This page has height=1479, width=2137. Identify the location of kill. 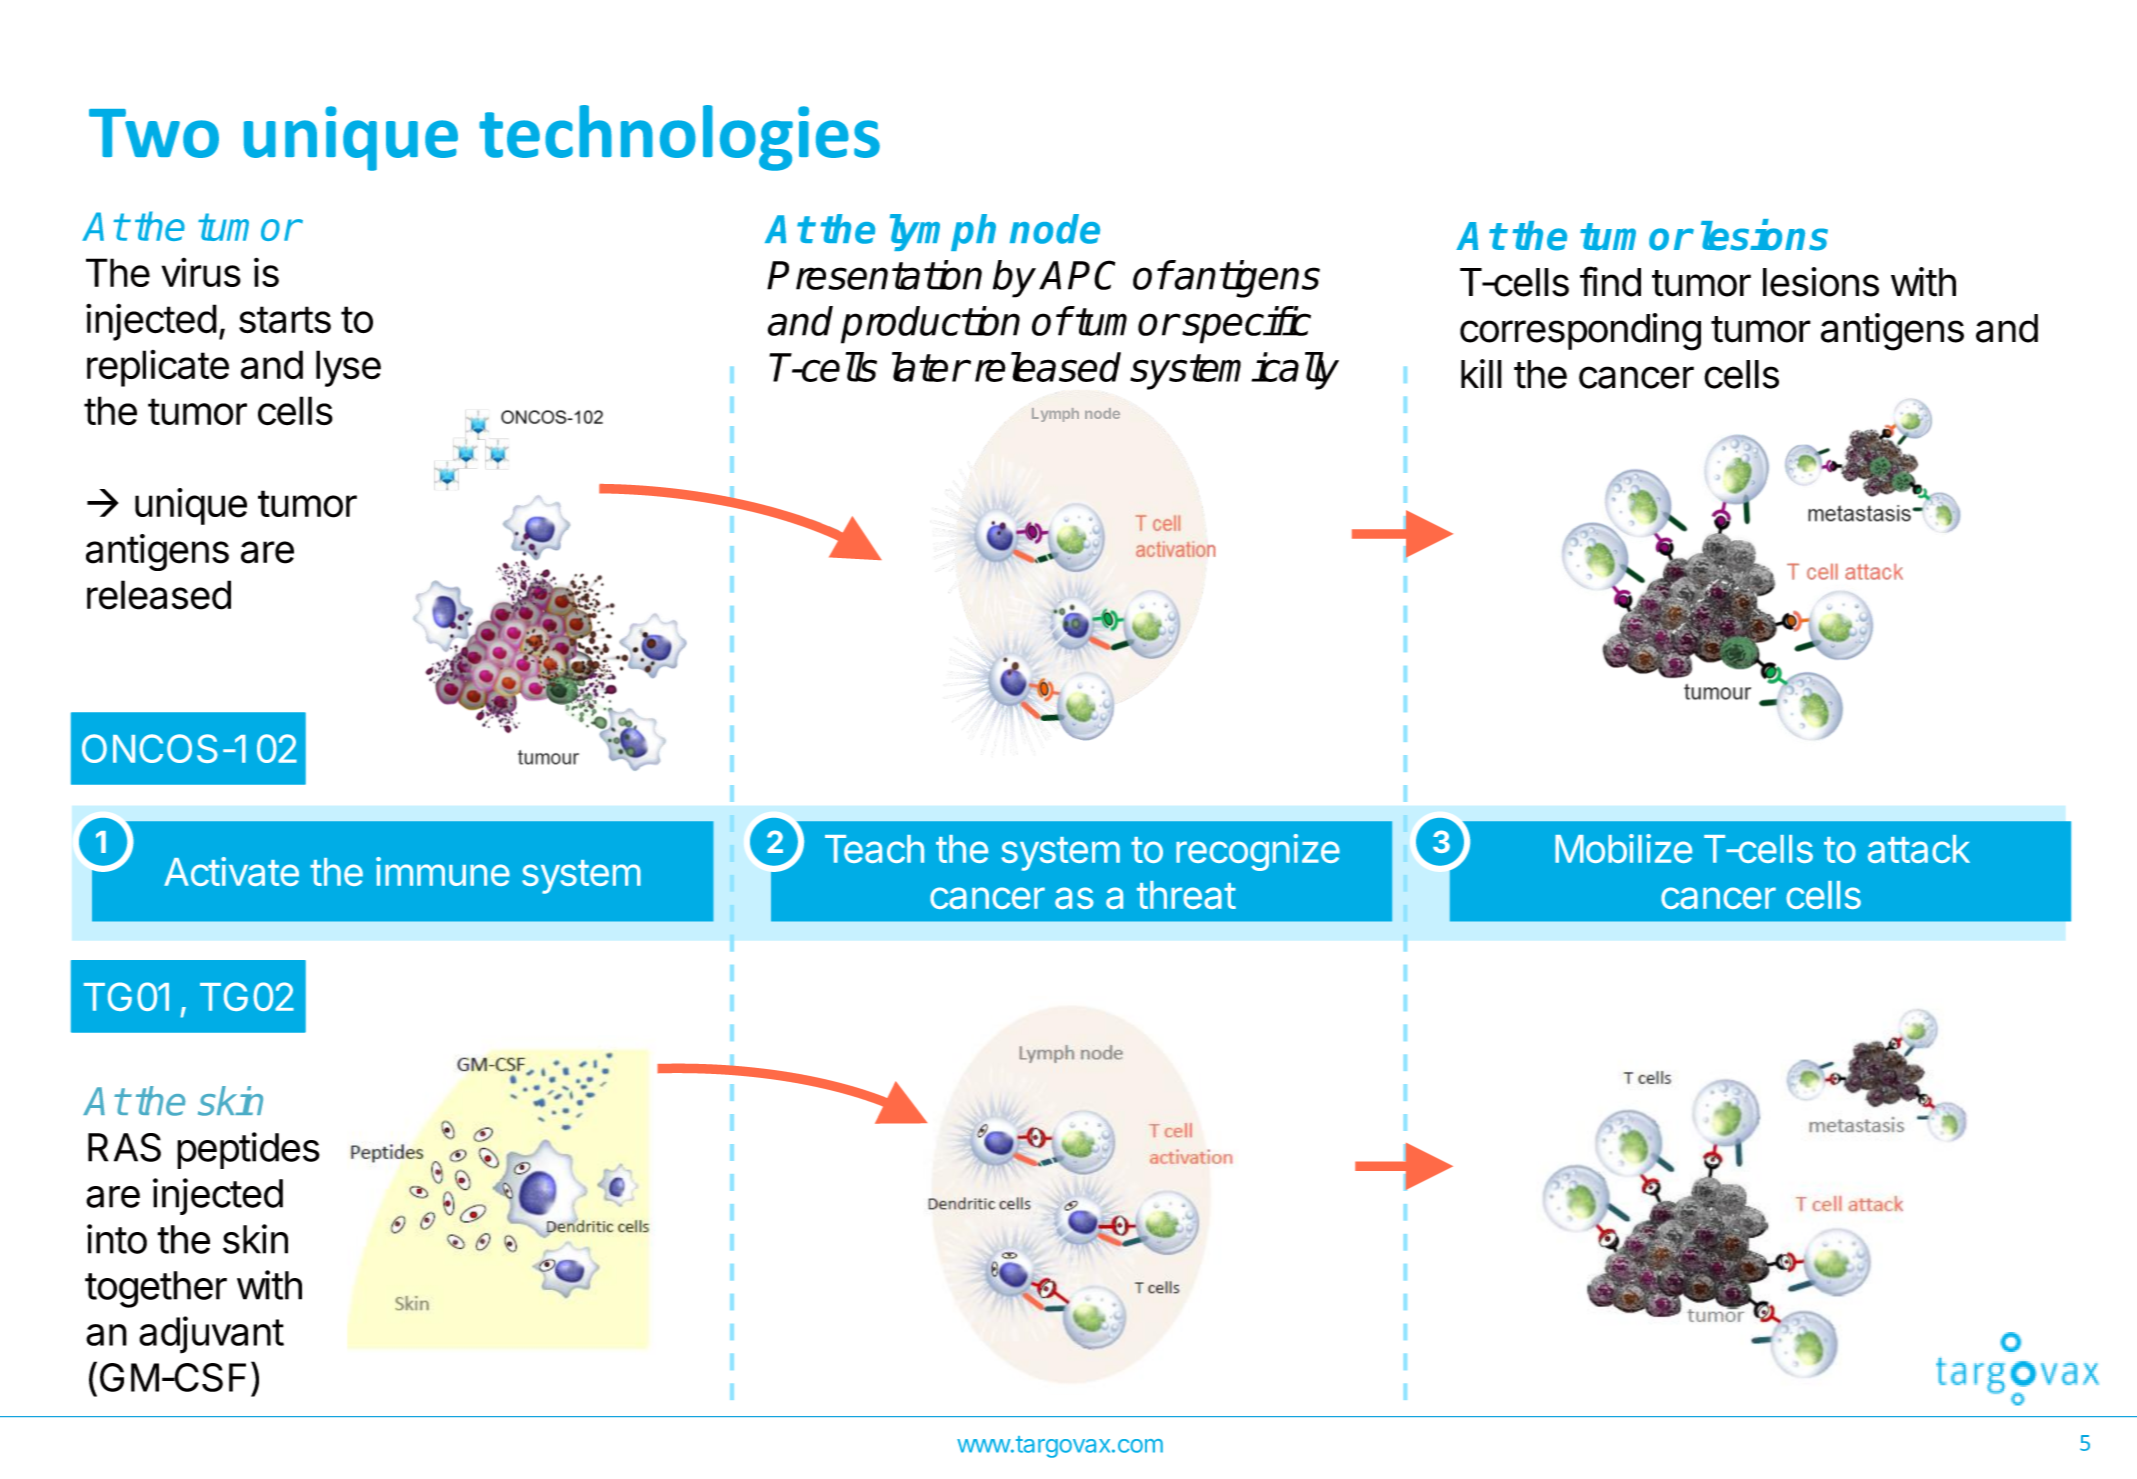
(1481, 373).
